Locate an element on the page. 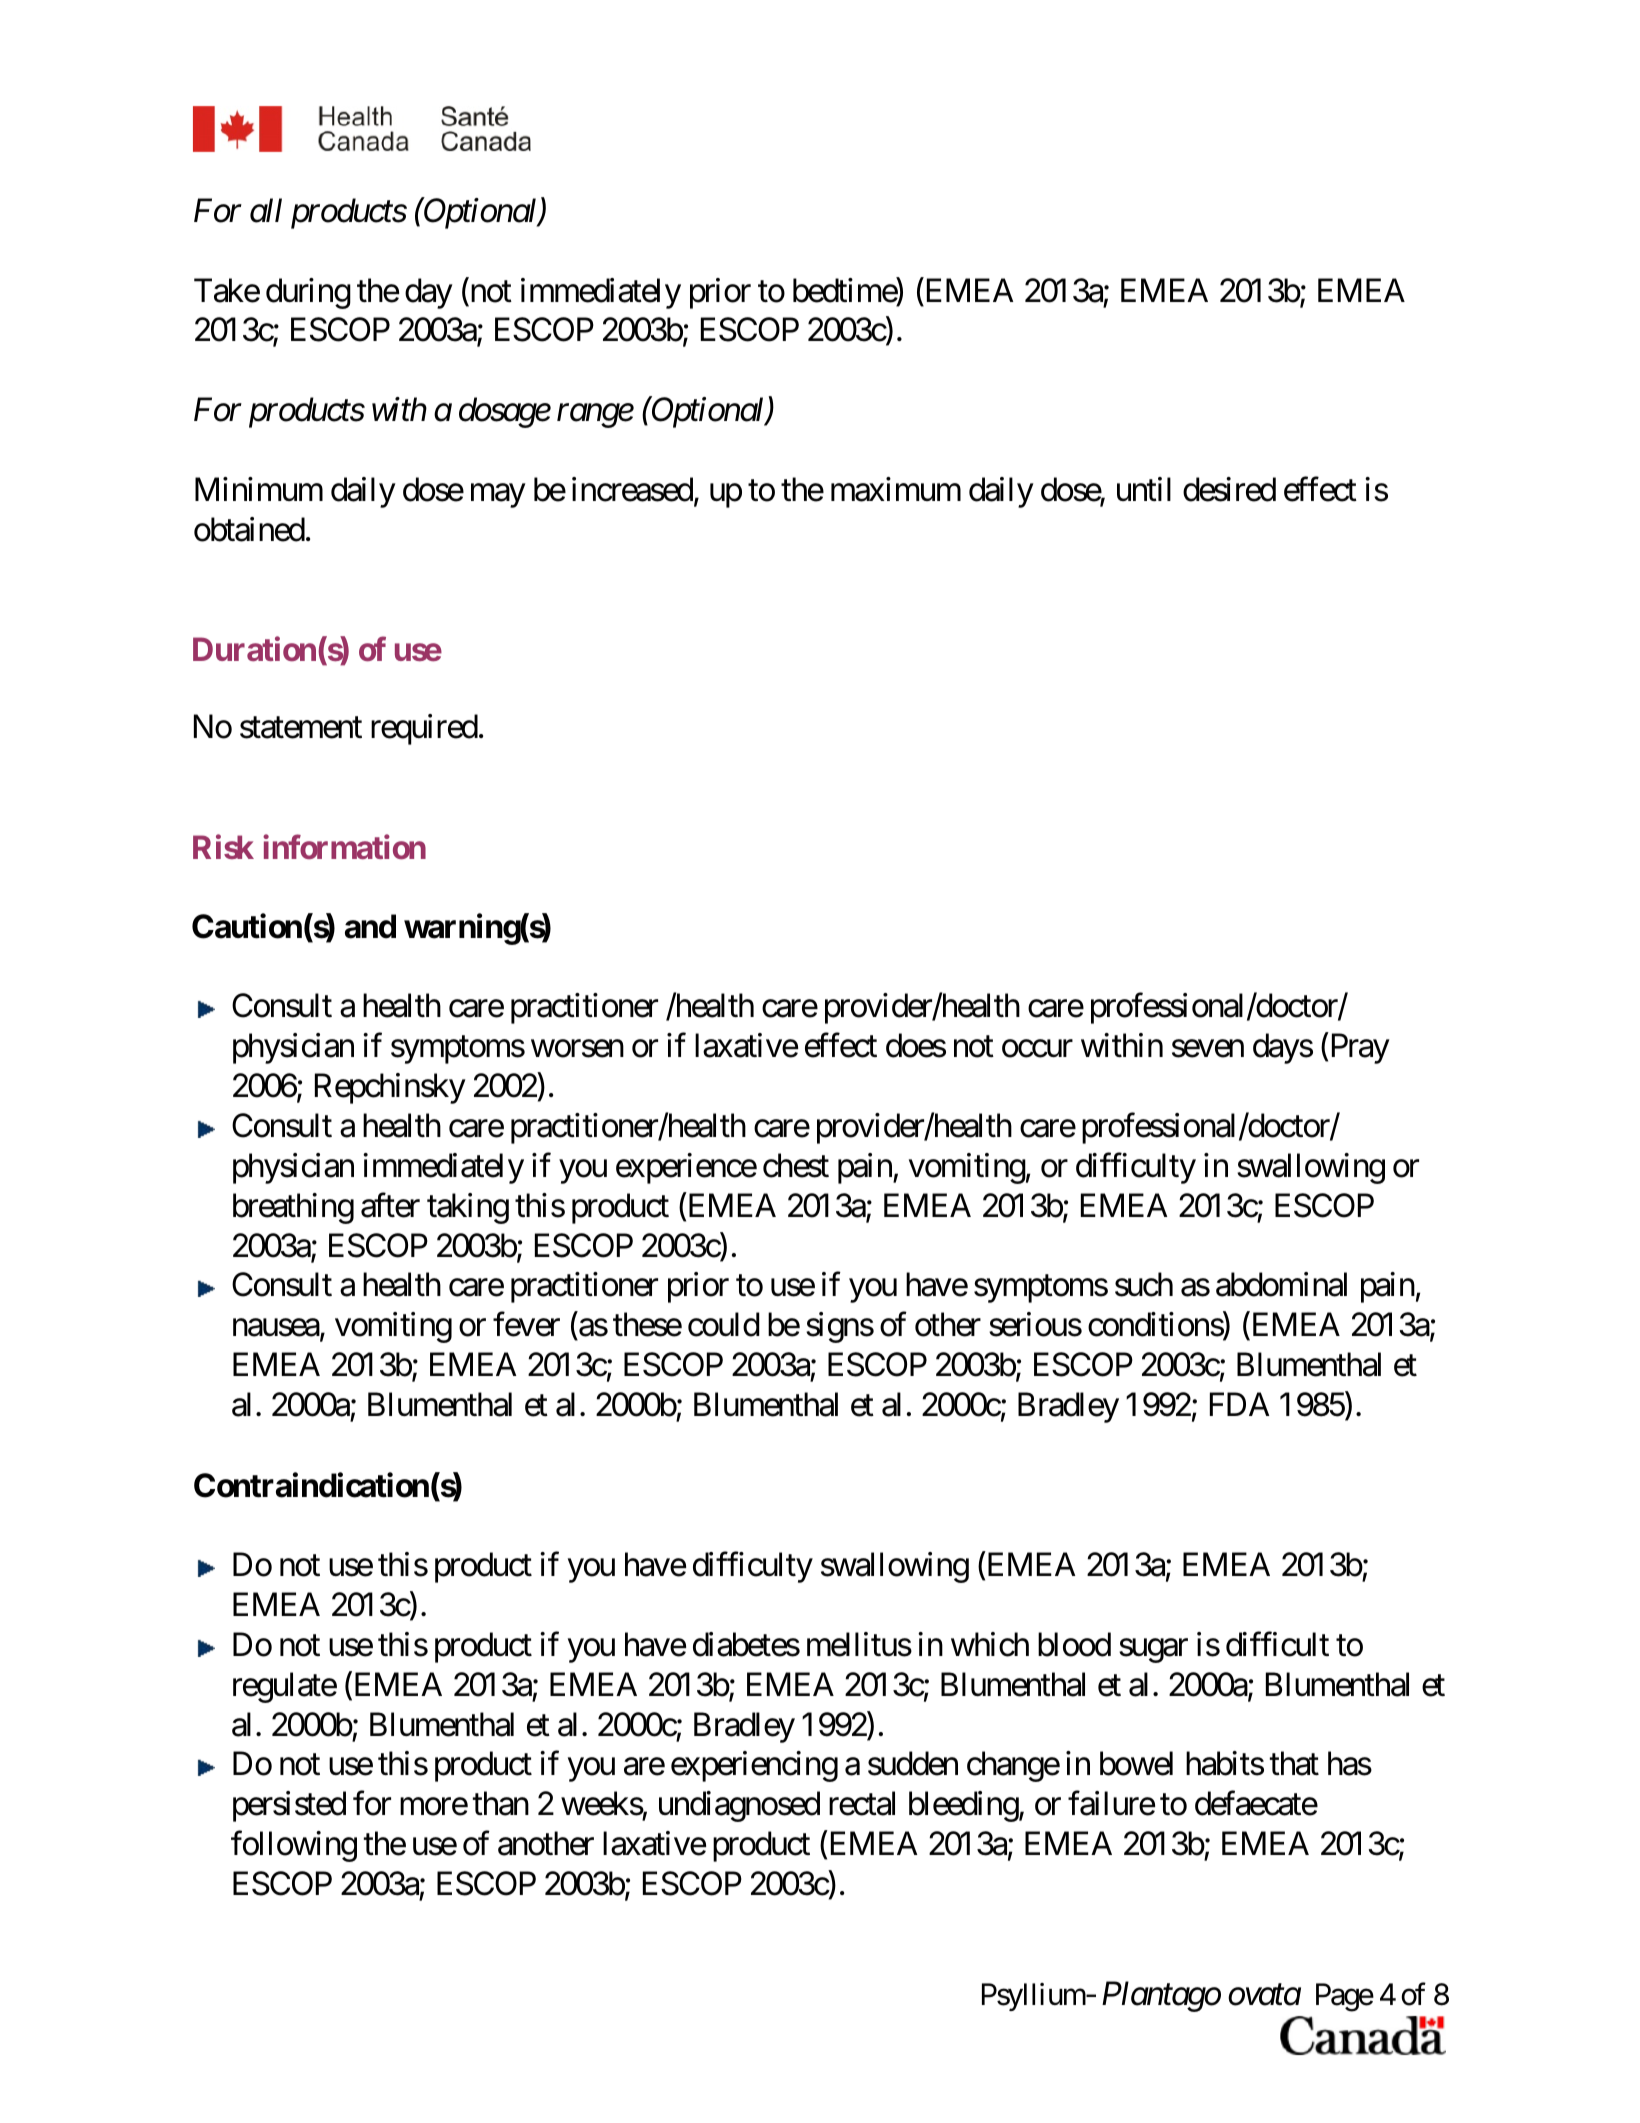 The width and height of the document is (1640, 2123). obtained is located at coordinates (249, 529).
